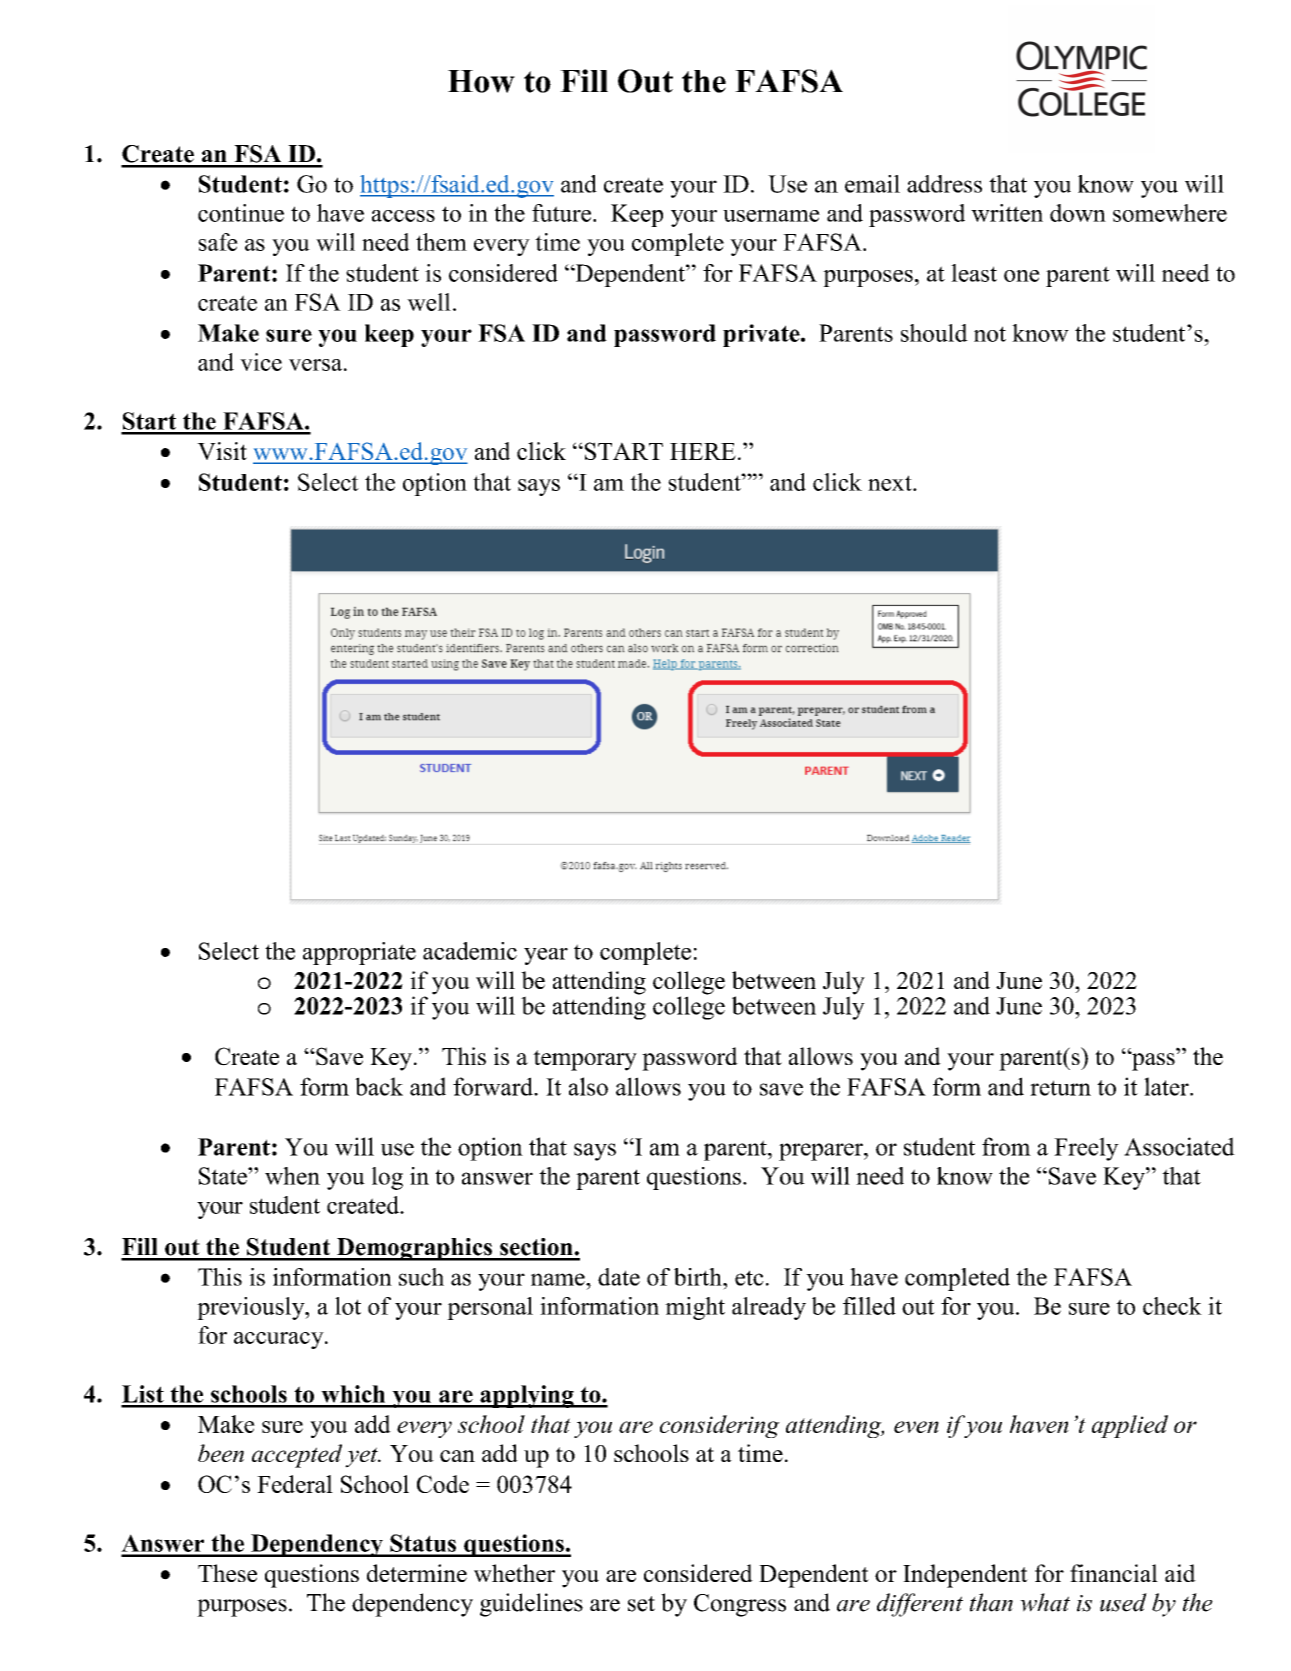 The width and height of the screenshot is (1291, 1671). Describe the element at coordinates (1086, 1149) in the screenshot. I see `Freely` at that location.
